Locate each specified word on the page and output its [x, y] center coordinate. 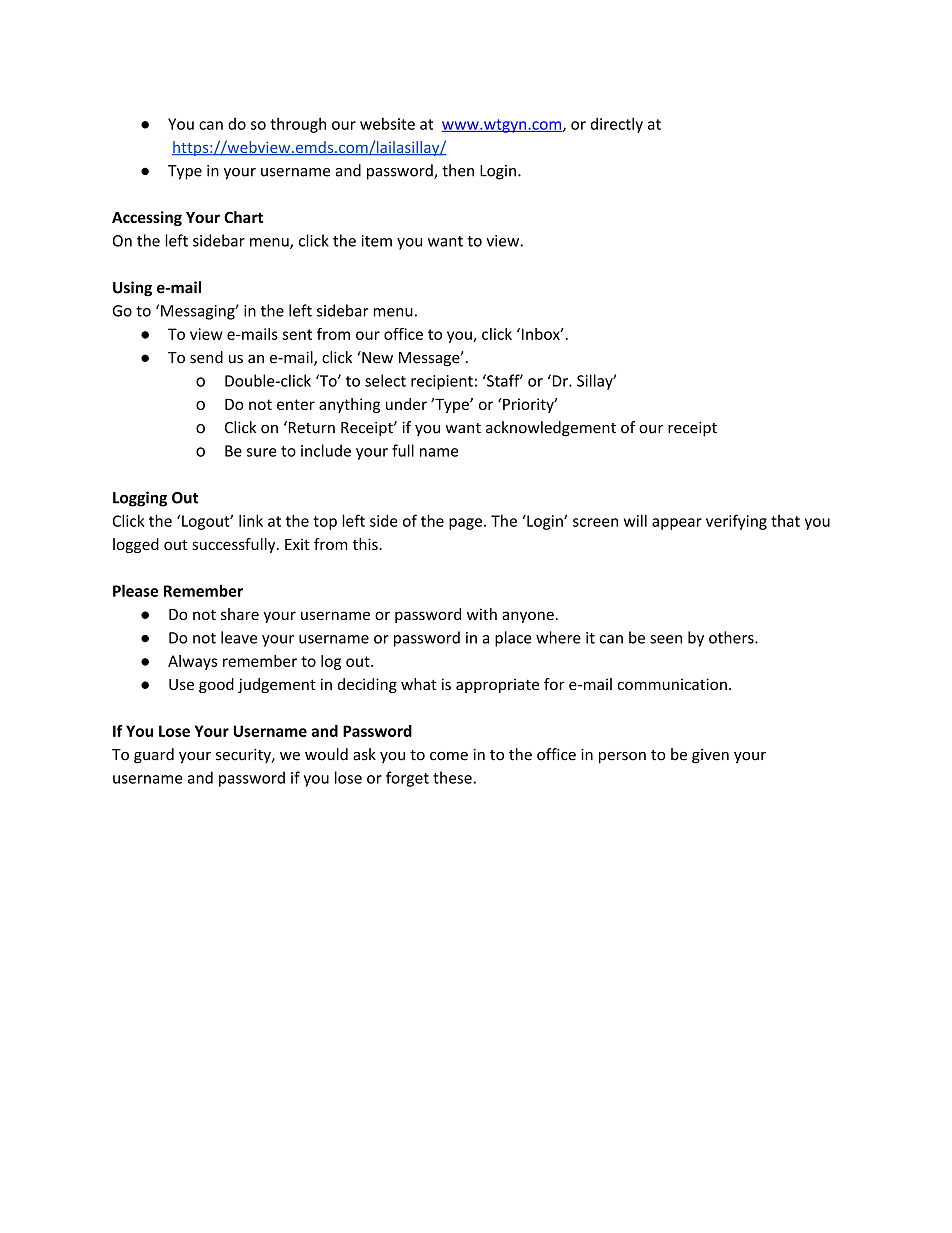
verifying [736, 522]
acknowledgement [551, 429]
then [458, 170]
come [449, 756]
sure [262, 452]
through [298, 125]
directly [617, 125]
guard [154, 756]
